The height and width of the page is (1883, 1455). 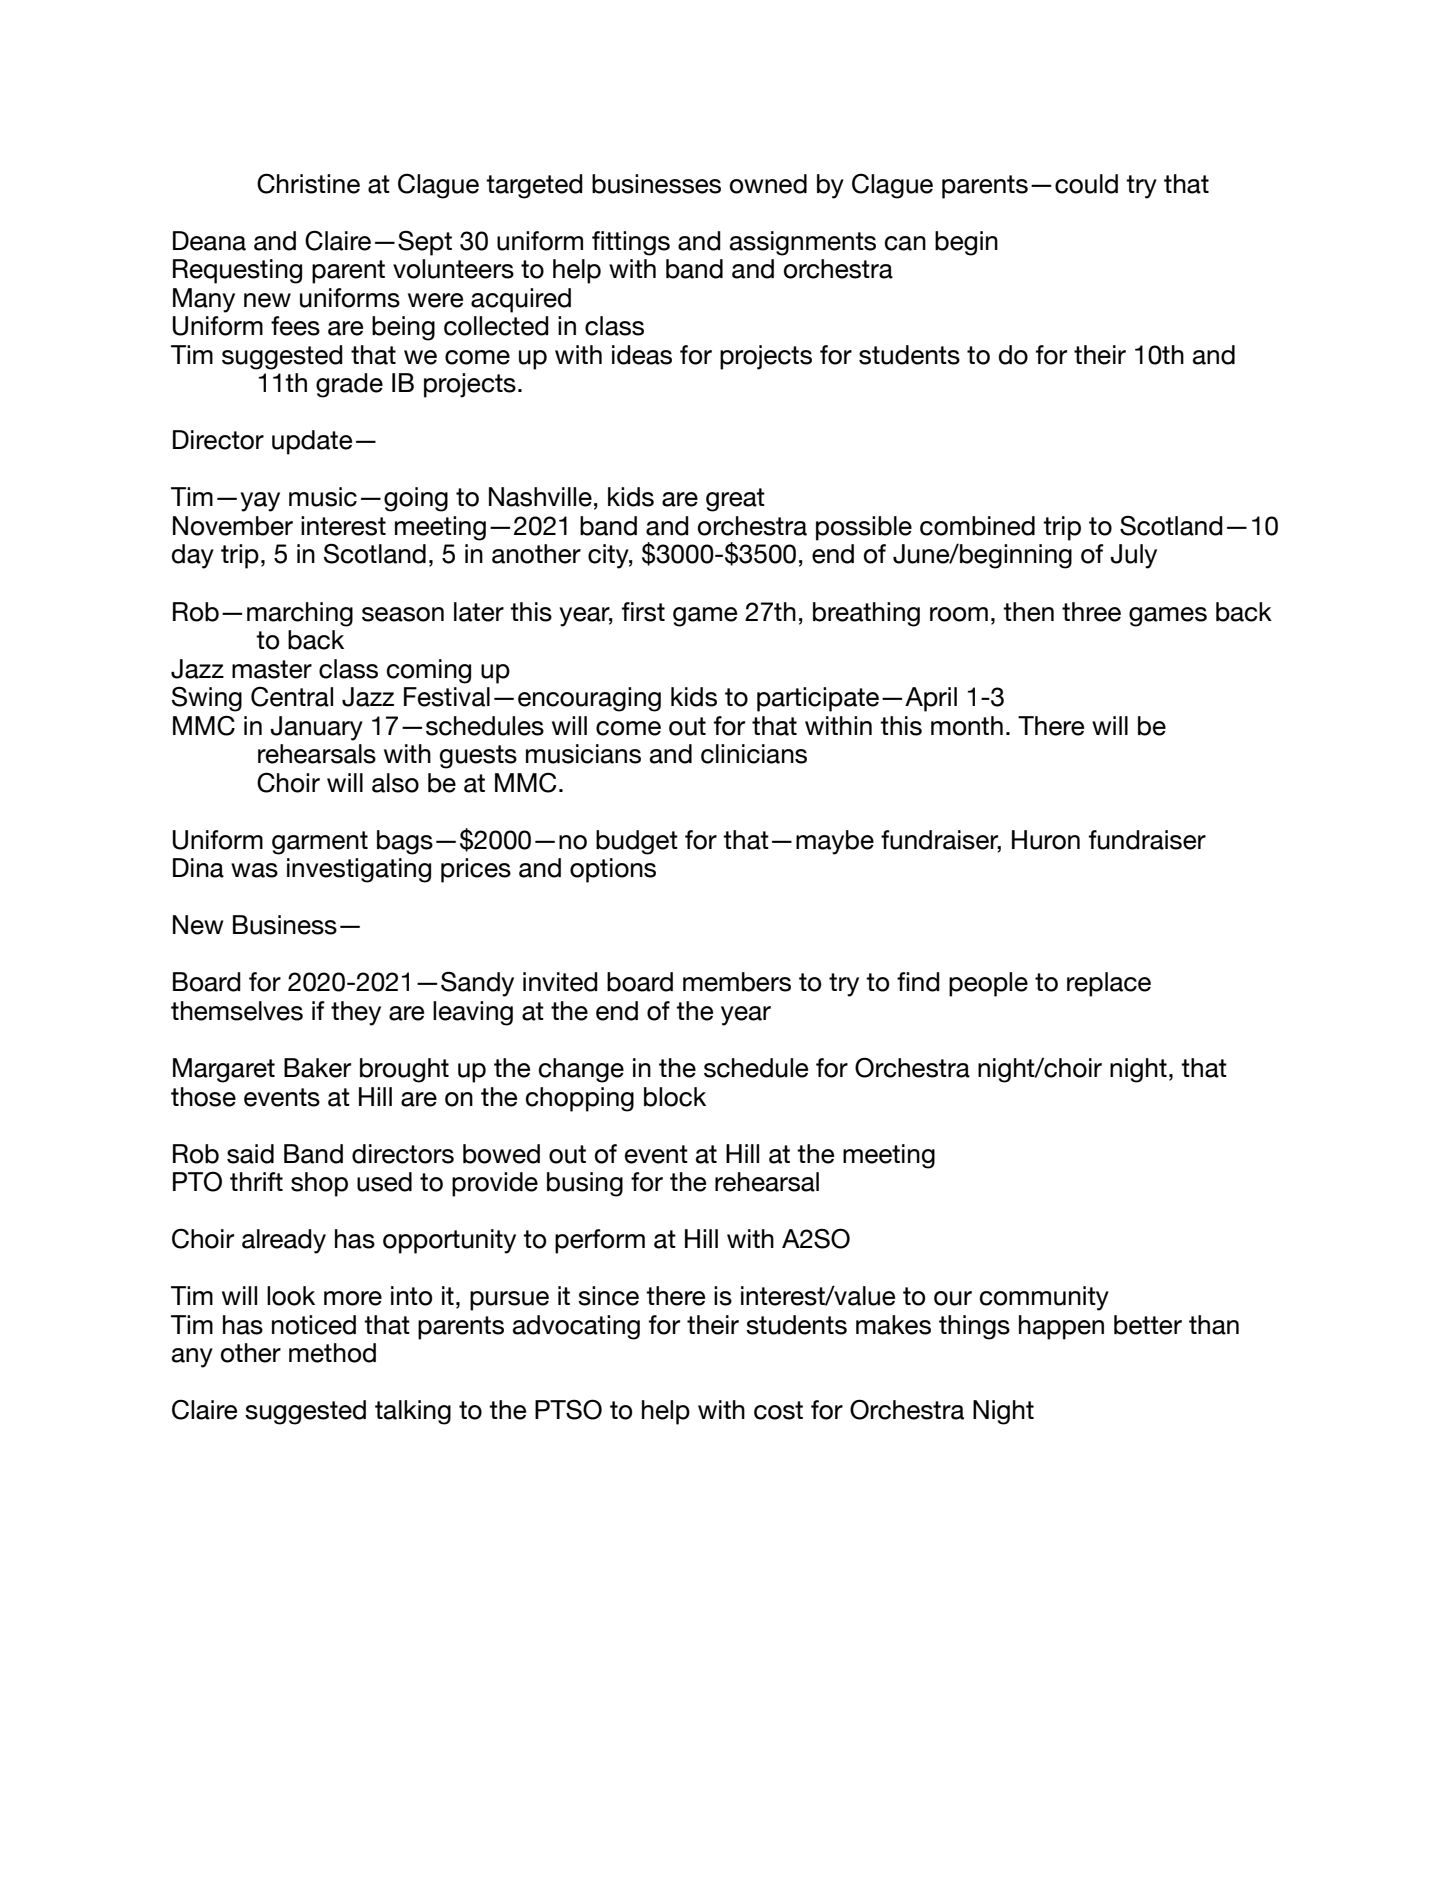 What do you see at coordinates (359, 870) in the page?
I see `investigating` at bounding box center [359, 870].
